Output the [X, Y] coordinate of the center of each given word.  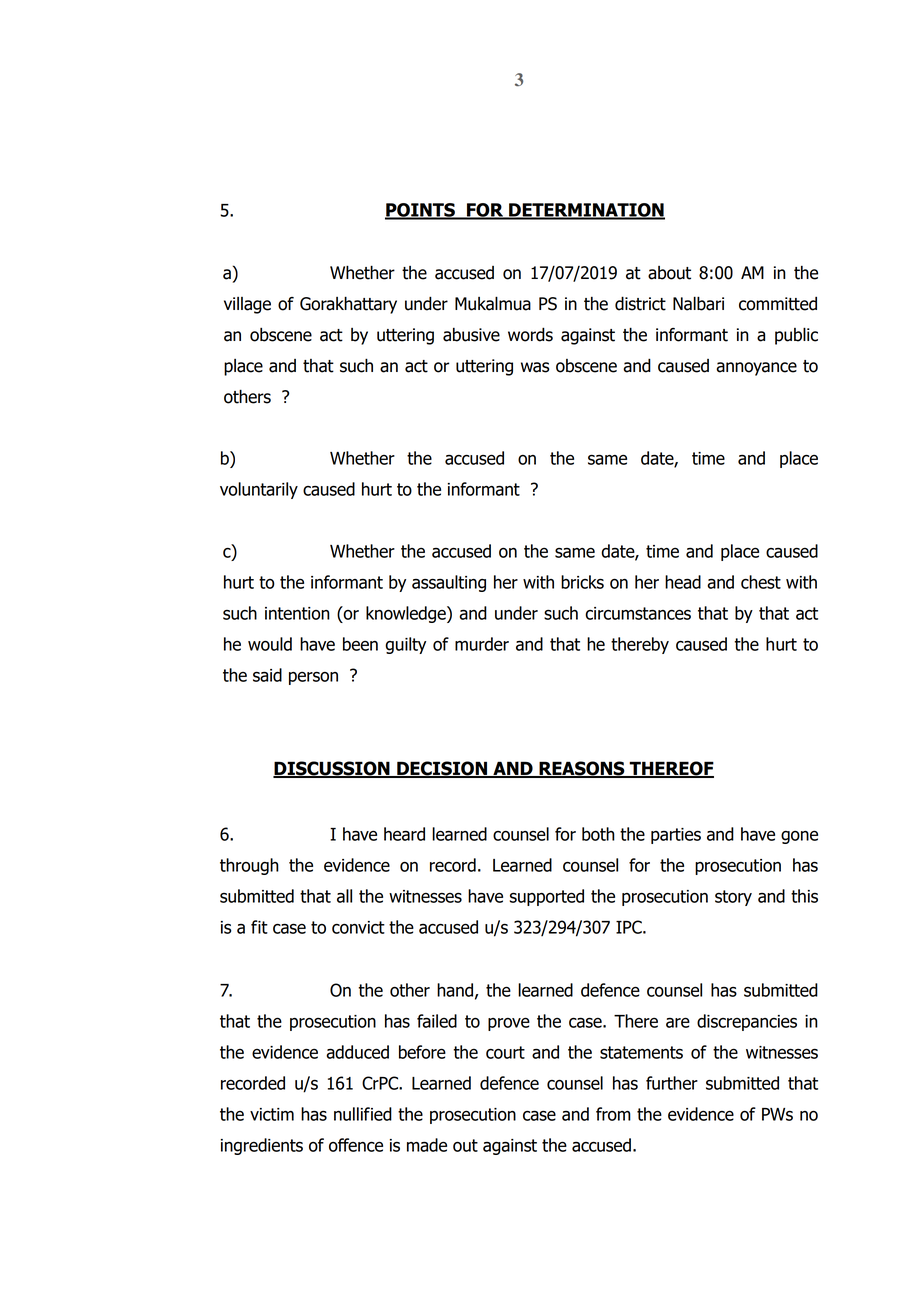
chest [761, 582]
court [505, 1052]
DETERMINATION [586, 211]
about [669, 273]
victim [272, 1114]
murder [482, 644]
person [313, 678]
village [247, 305]
